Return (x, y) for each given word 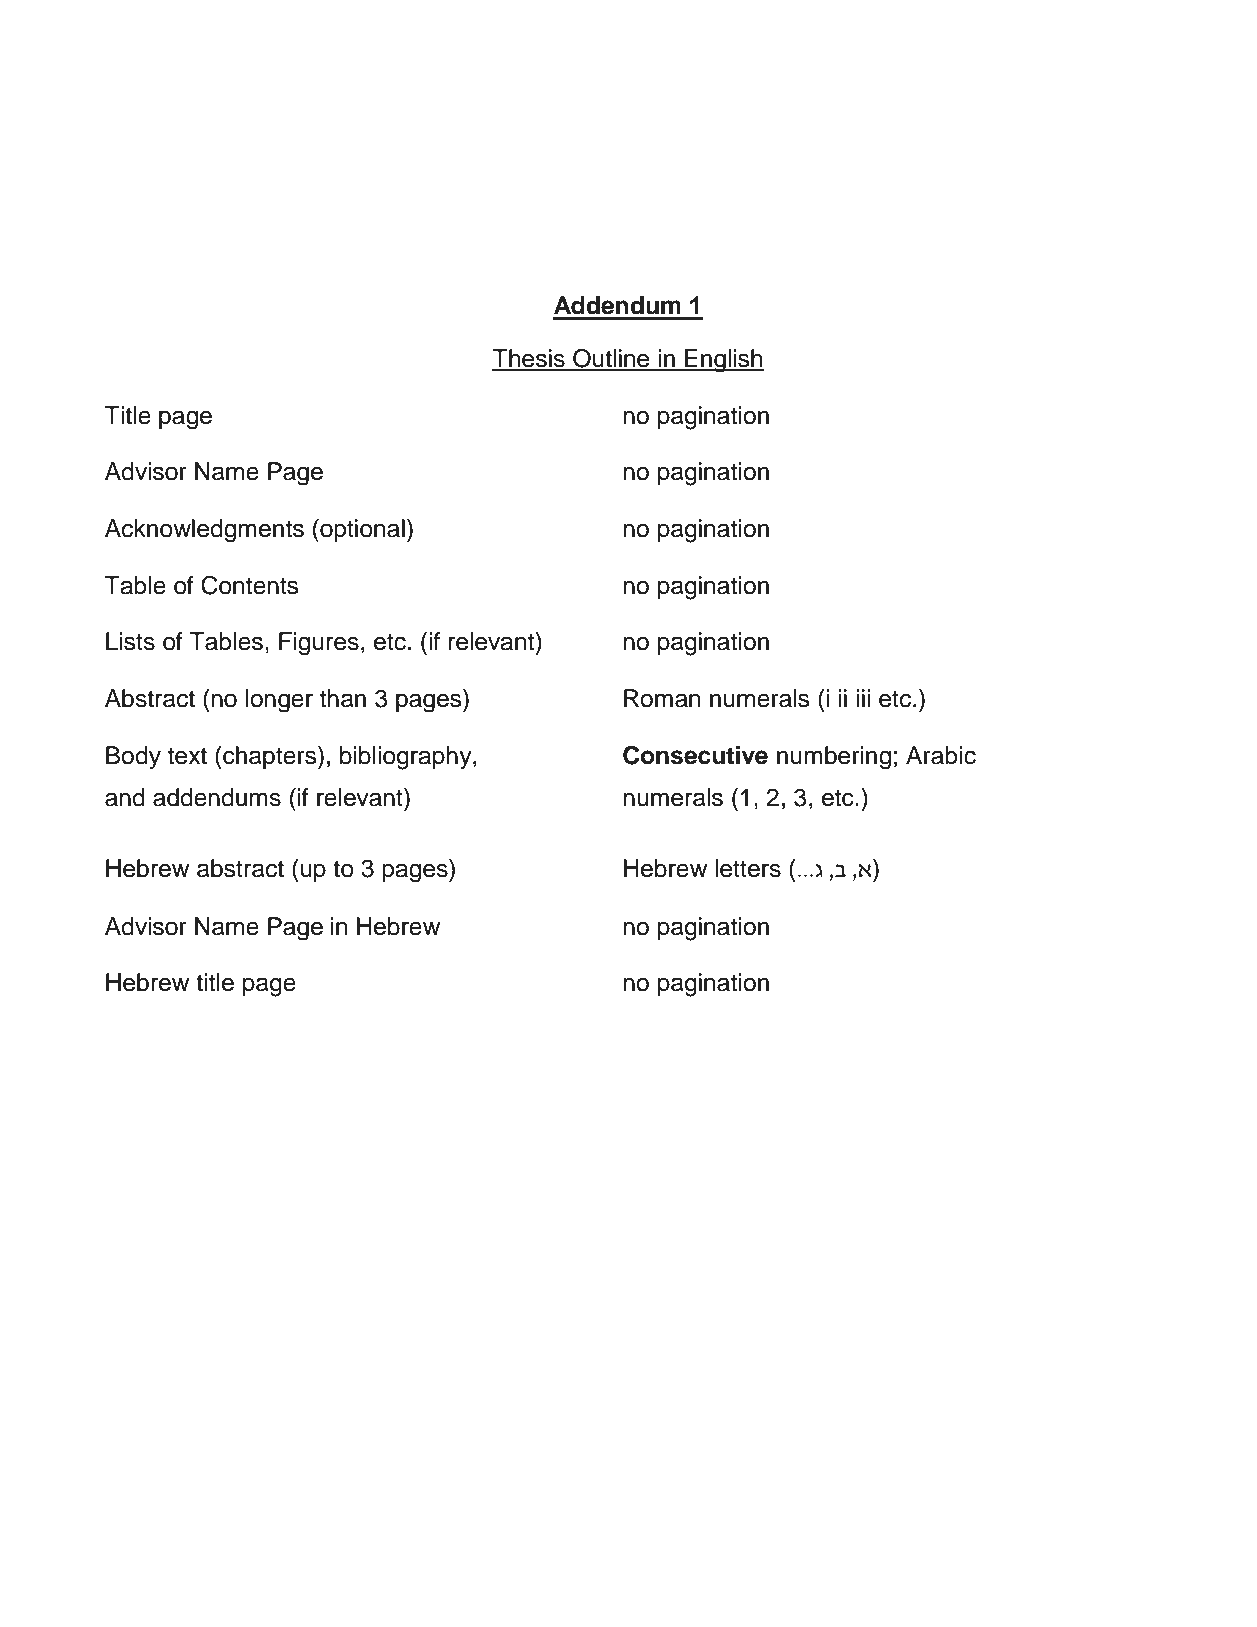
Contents (250, 585)
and (125, 797)
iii (863, 698)
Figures (319, 644)
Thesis (529, 359)
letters (748, 868)
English (723, 361)
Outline (611, 359)
